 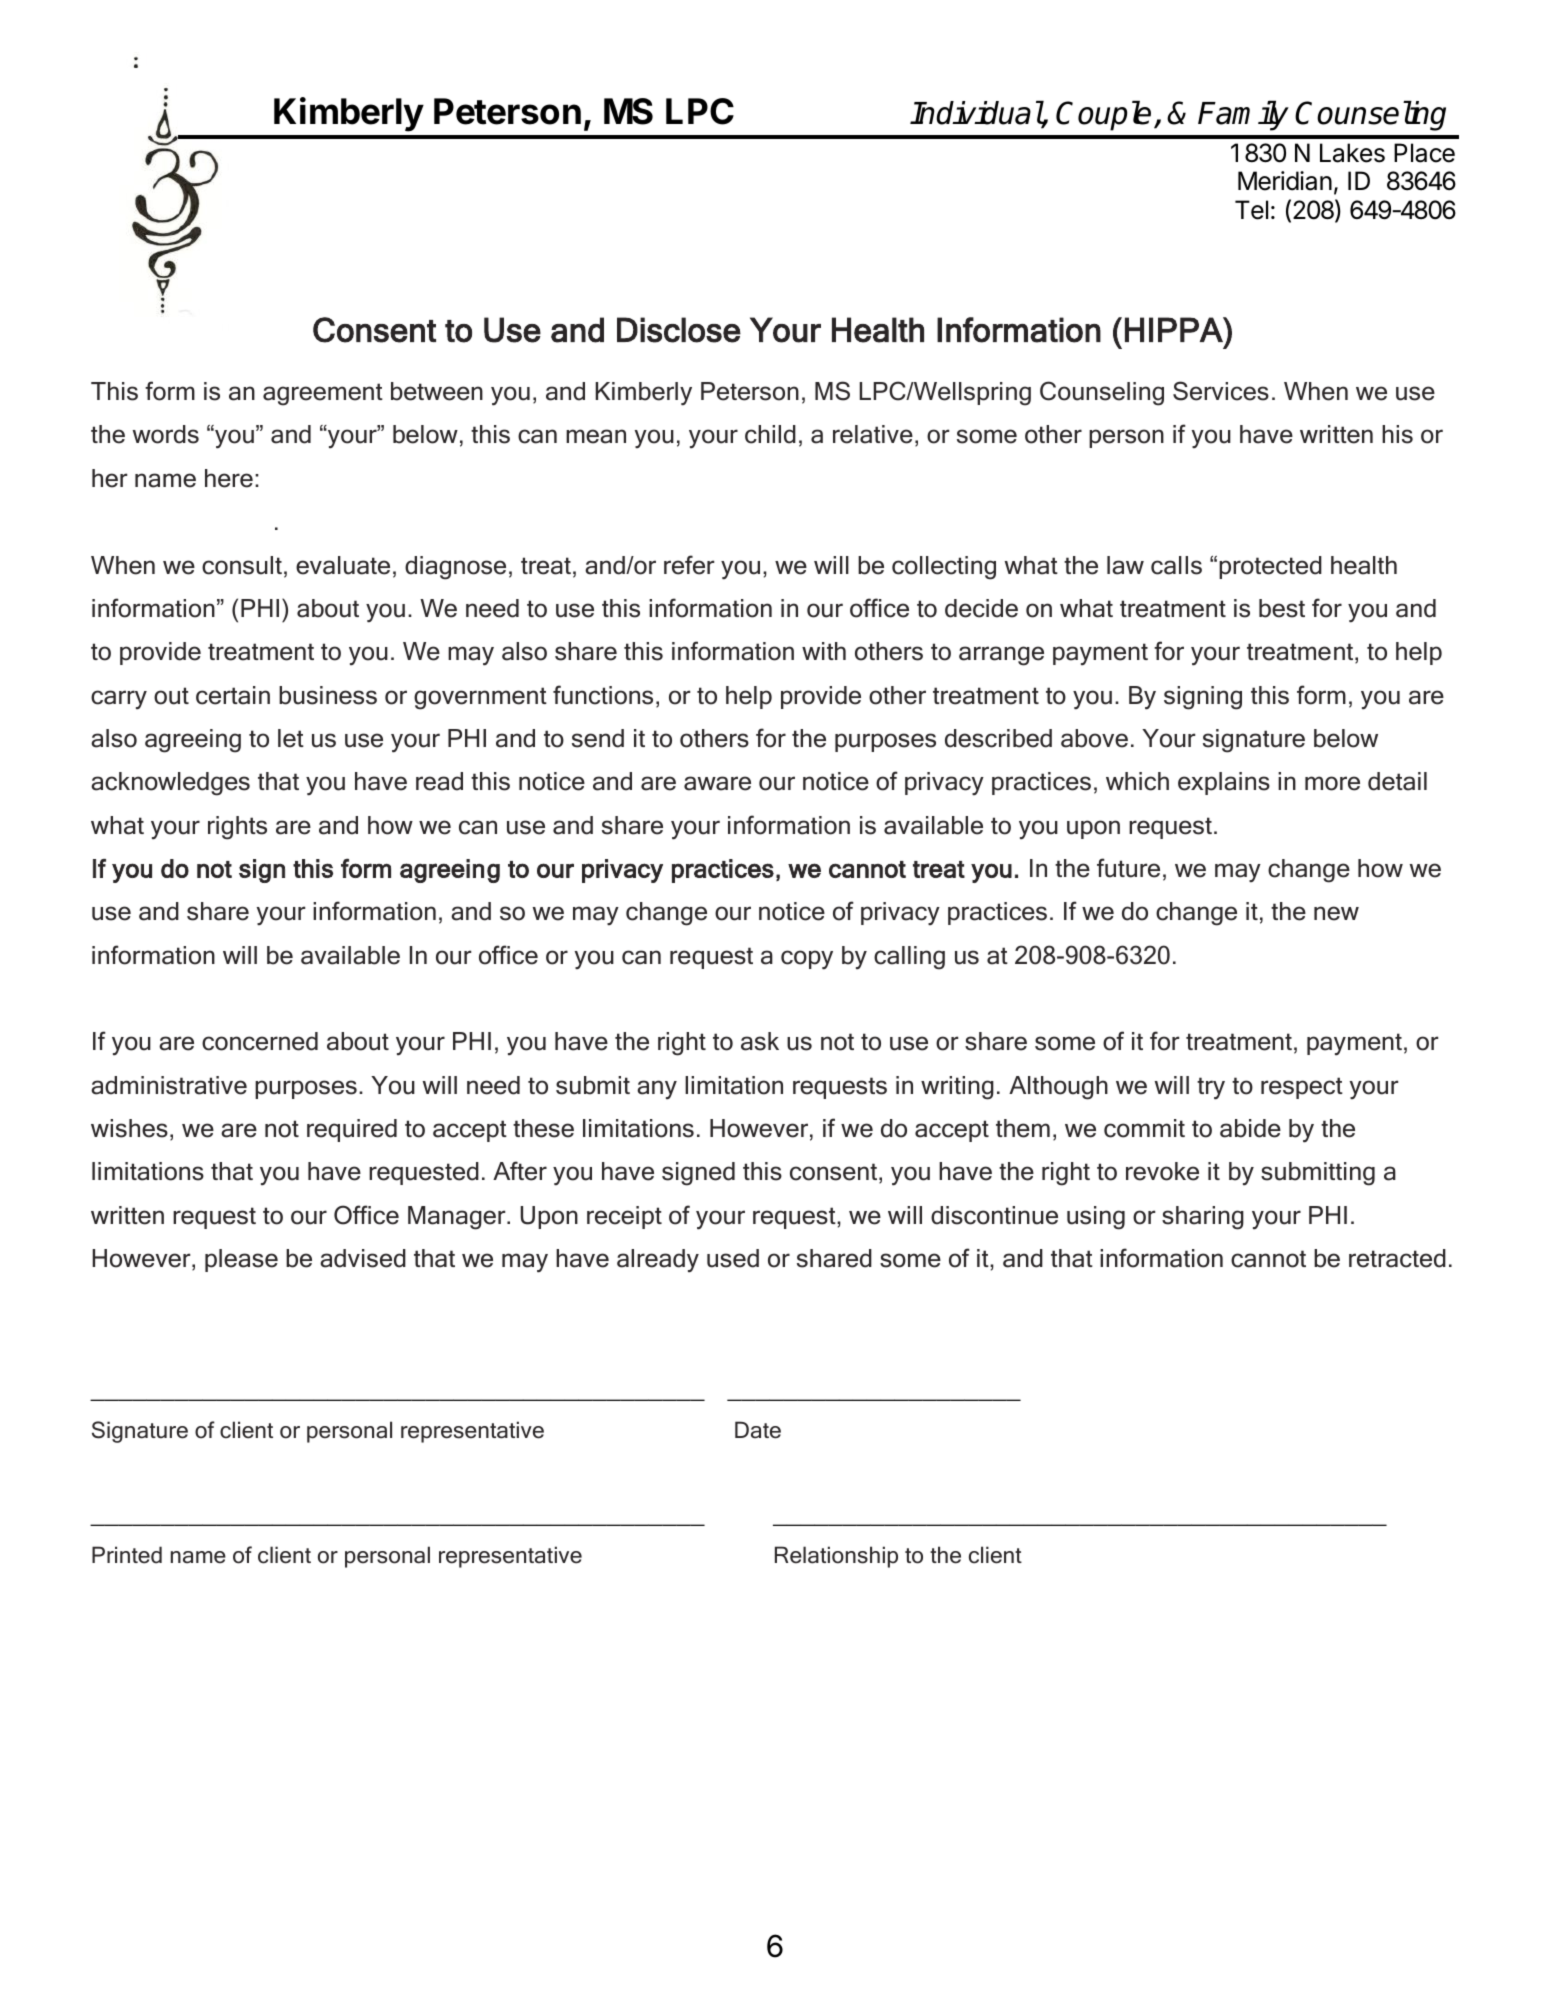 I want to click on Disclose, so click(x=679, y=330).
